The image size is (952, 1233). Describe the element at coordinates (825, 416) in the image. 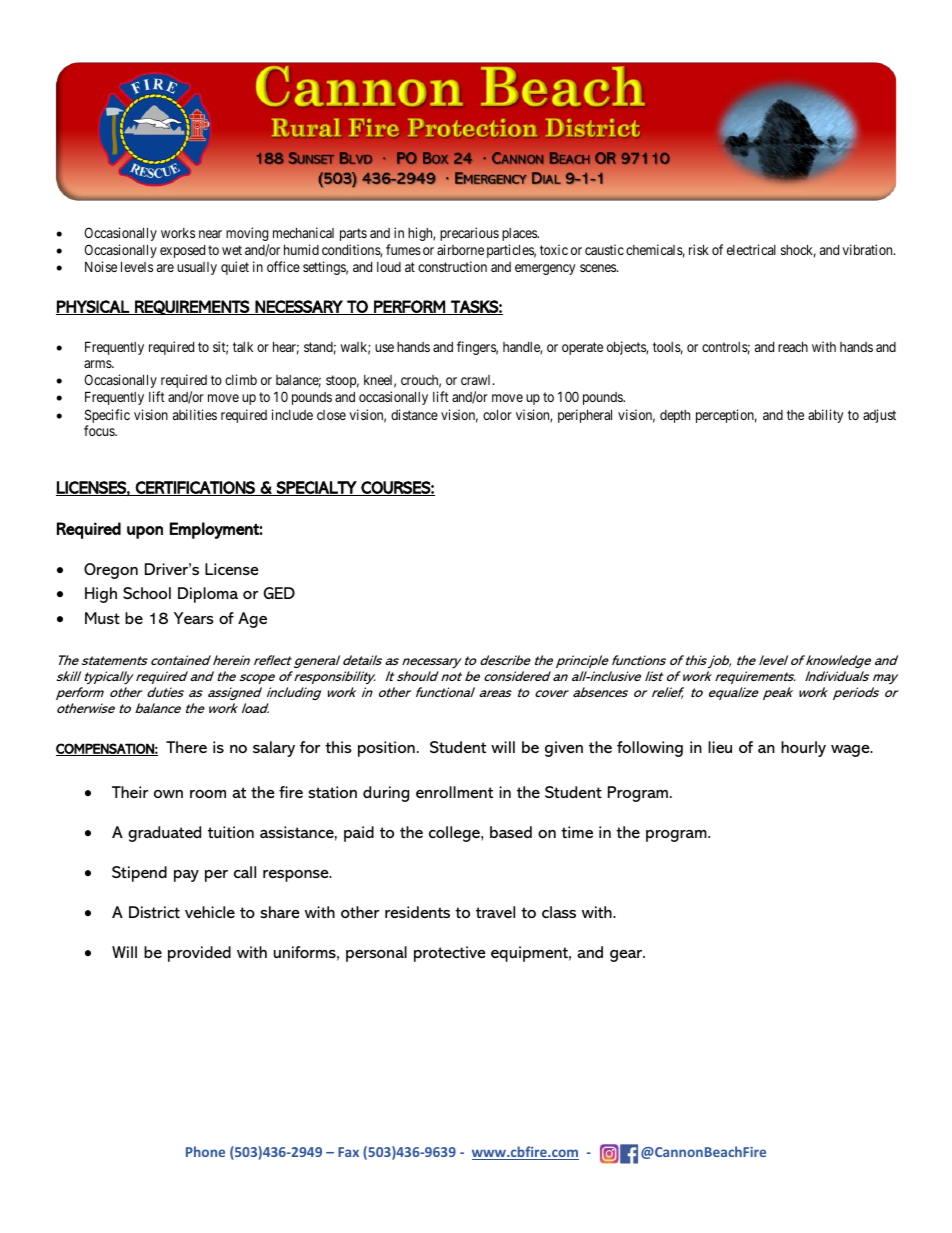

I see `ability` at that location.
